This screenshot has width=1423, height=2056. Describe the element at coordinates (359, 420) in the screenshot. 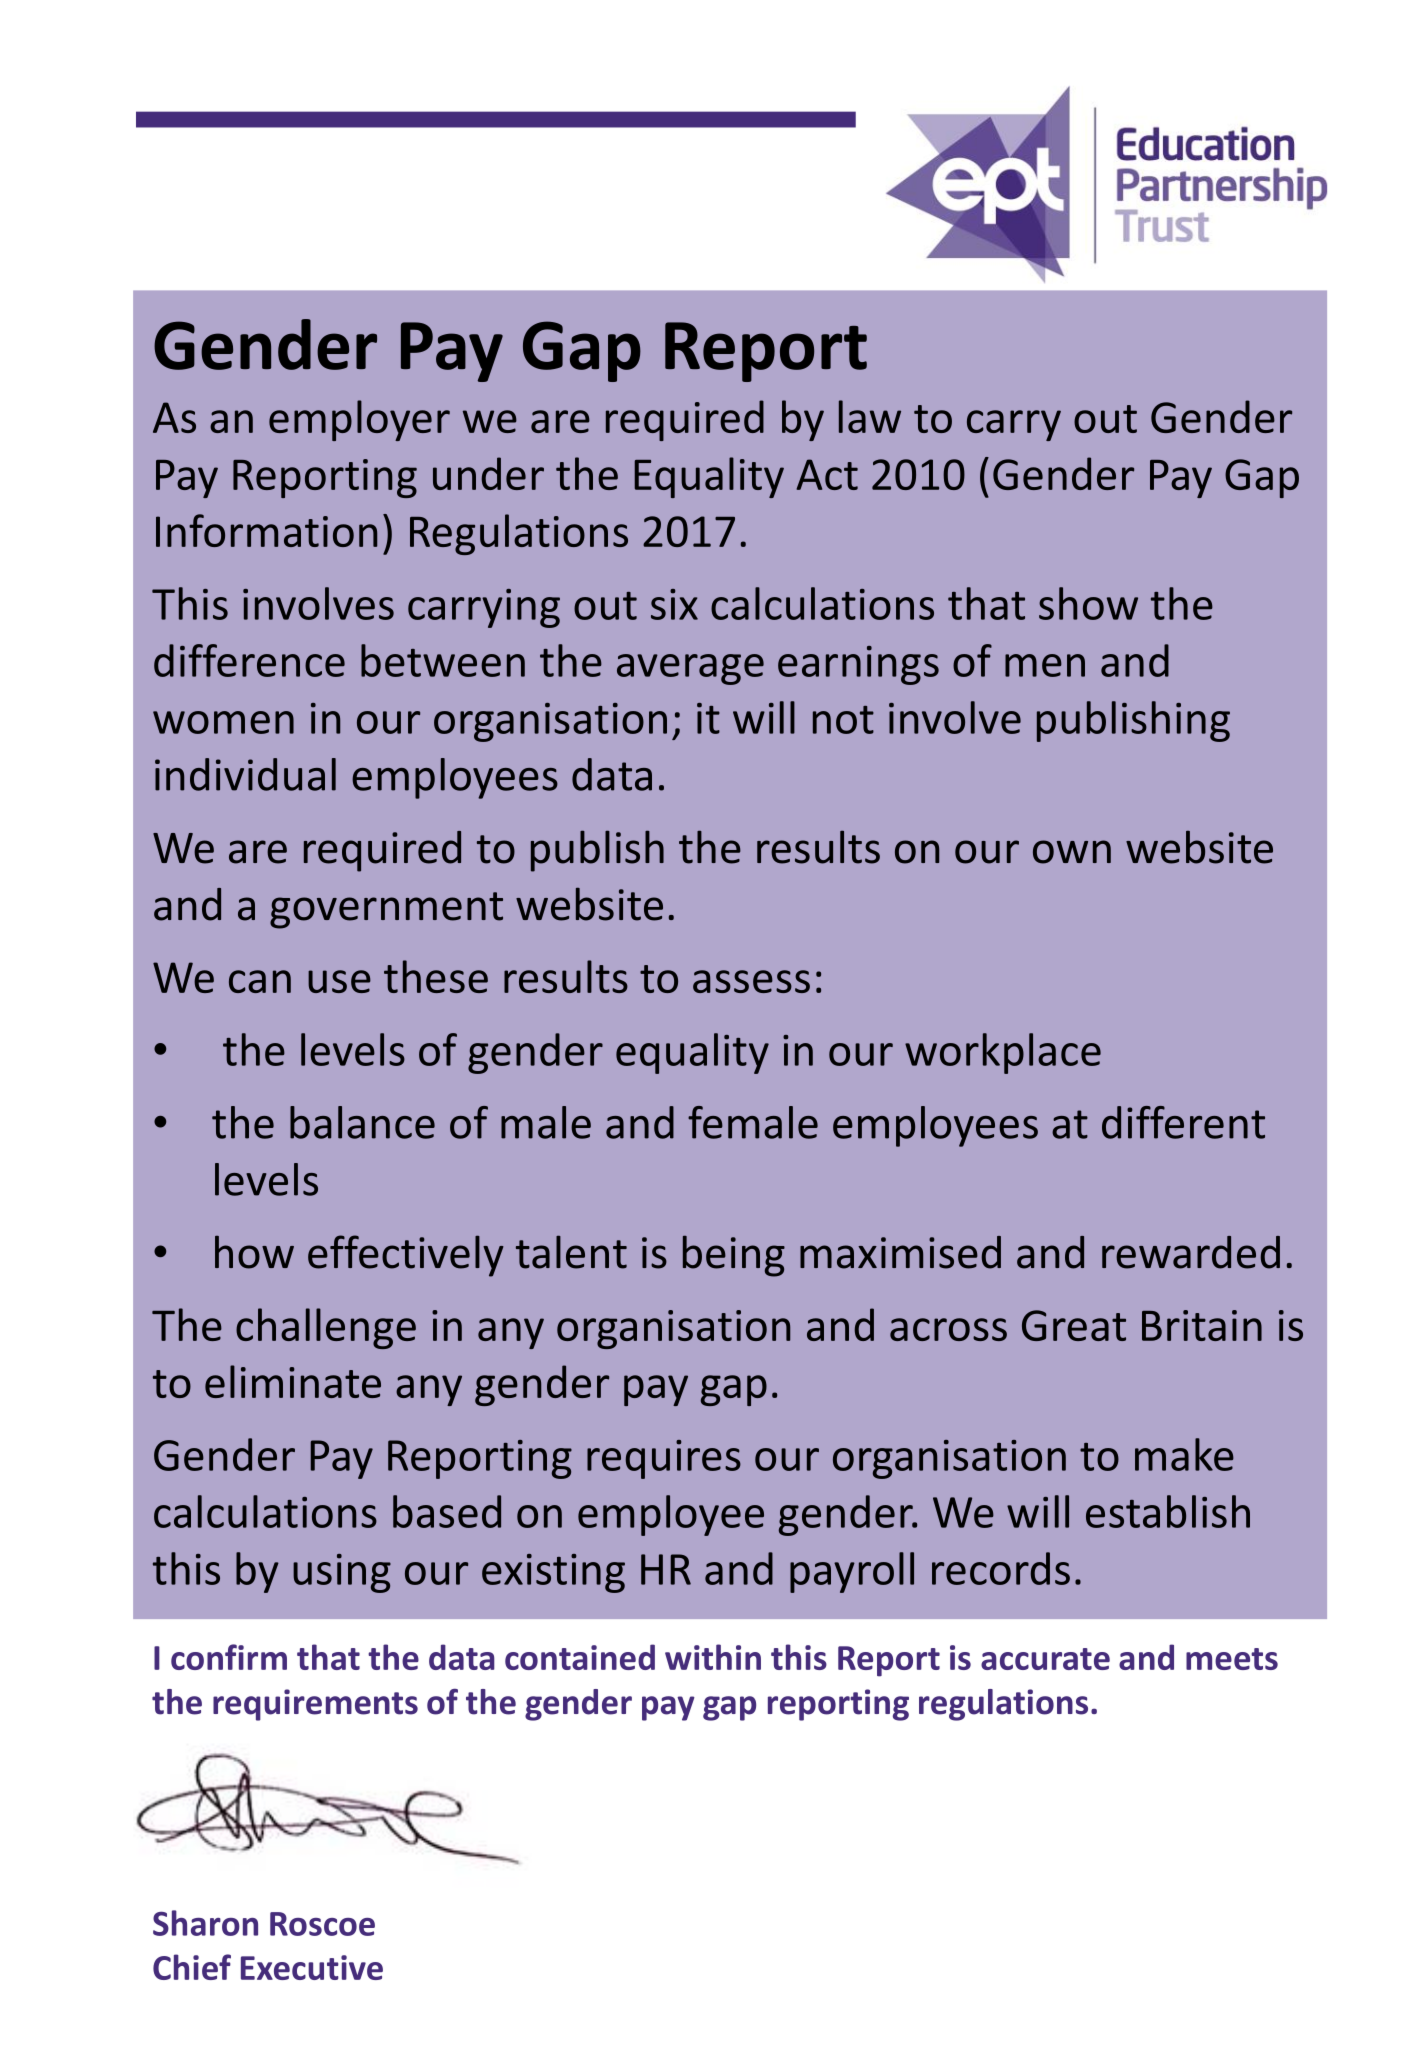

I see `employer` at that location.
